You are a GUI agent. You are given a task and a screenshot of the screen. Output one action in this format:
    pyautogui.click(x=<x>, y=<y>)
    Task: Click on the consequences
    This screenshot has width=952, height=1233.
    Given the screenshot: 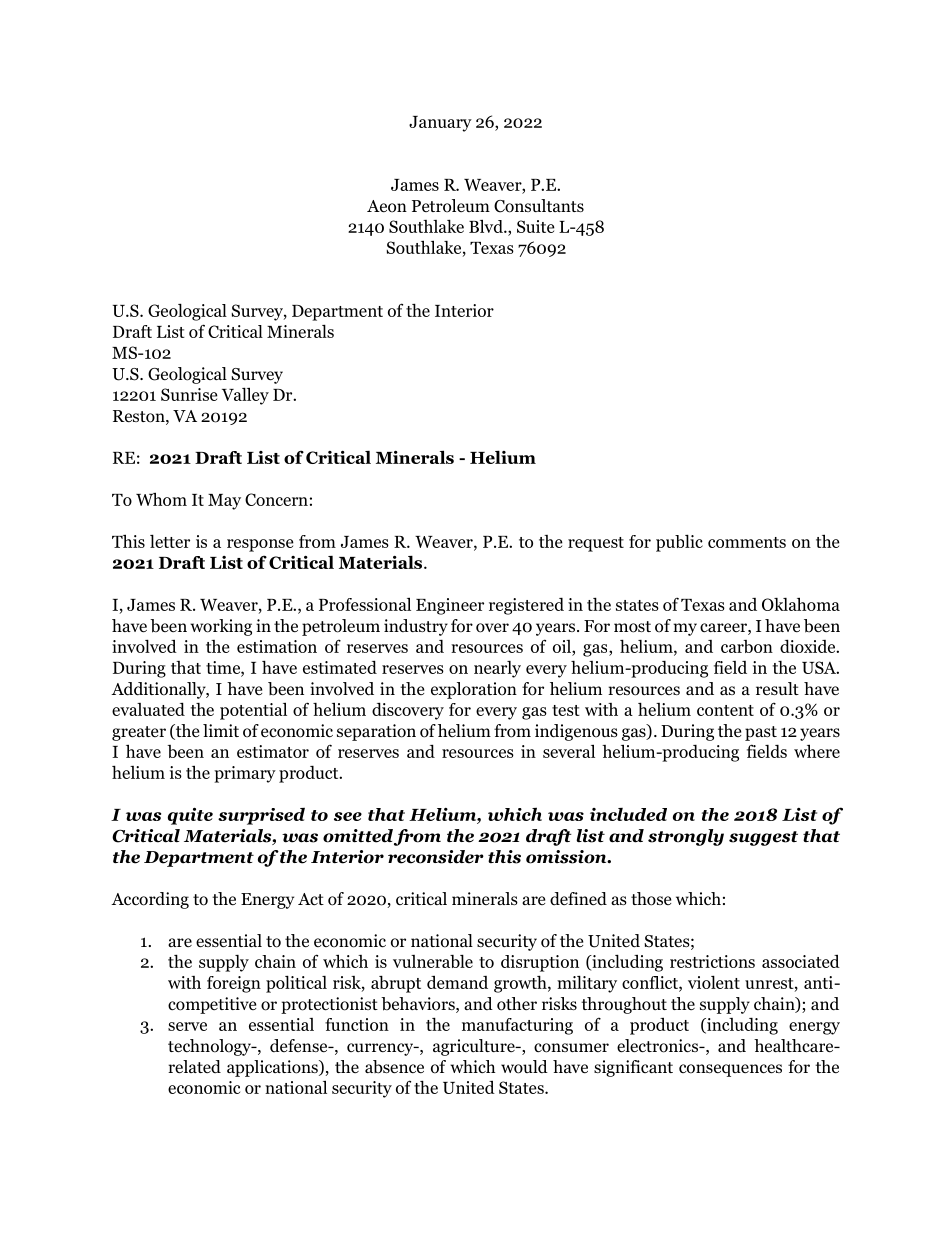 What is the action you would take?
    pyautogui.click(x=730, y=1070)
